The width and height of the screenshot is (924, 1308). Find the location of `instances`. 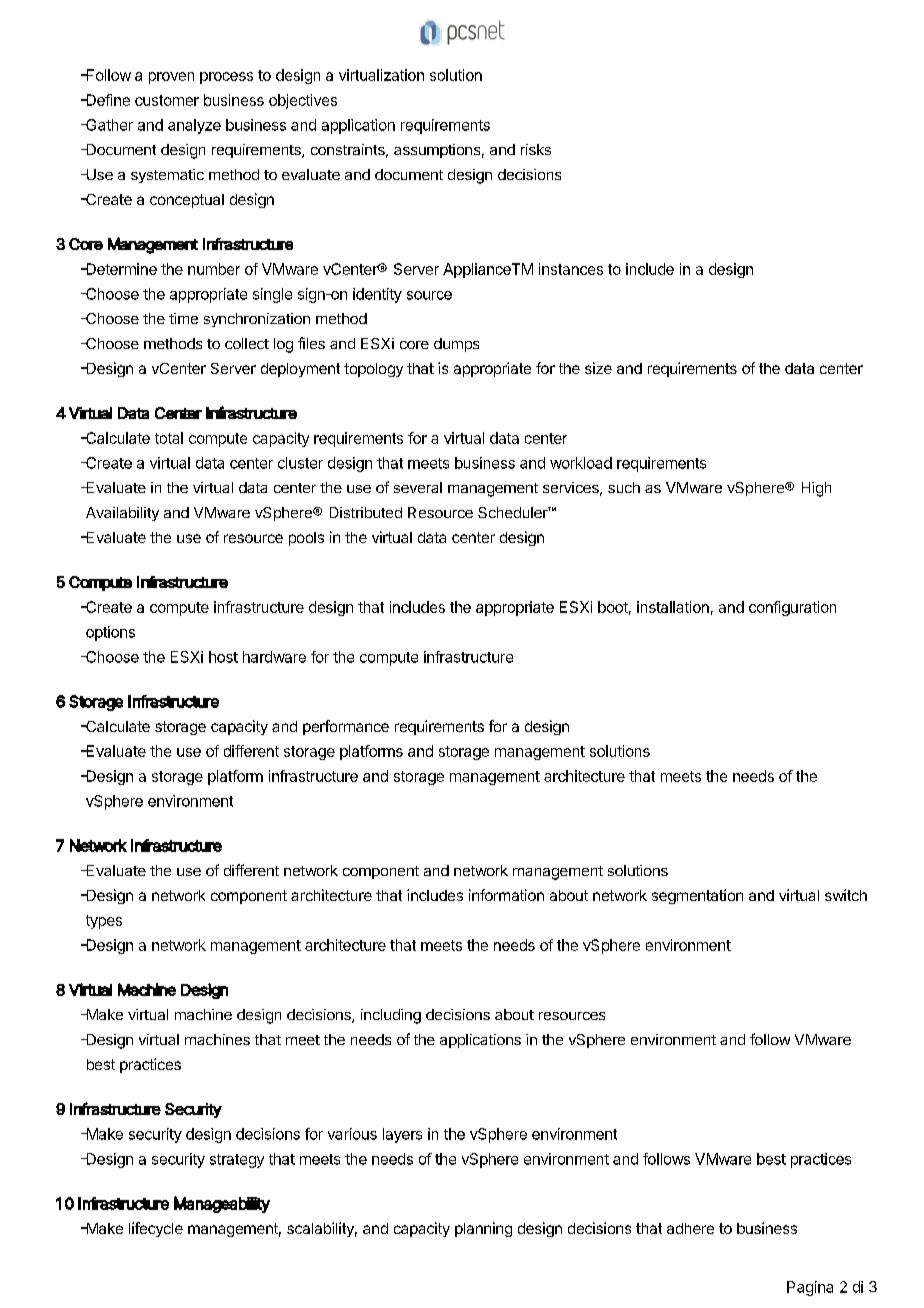

instances is located at coordinates (571, 269).
